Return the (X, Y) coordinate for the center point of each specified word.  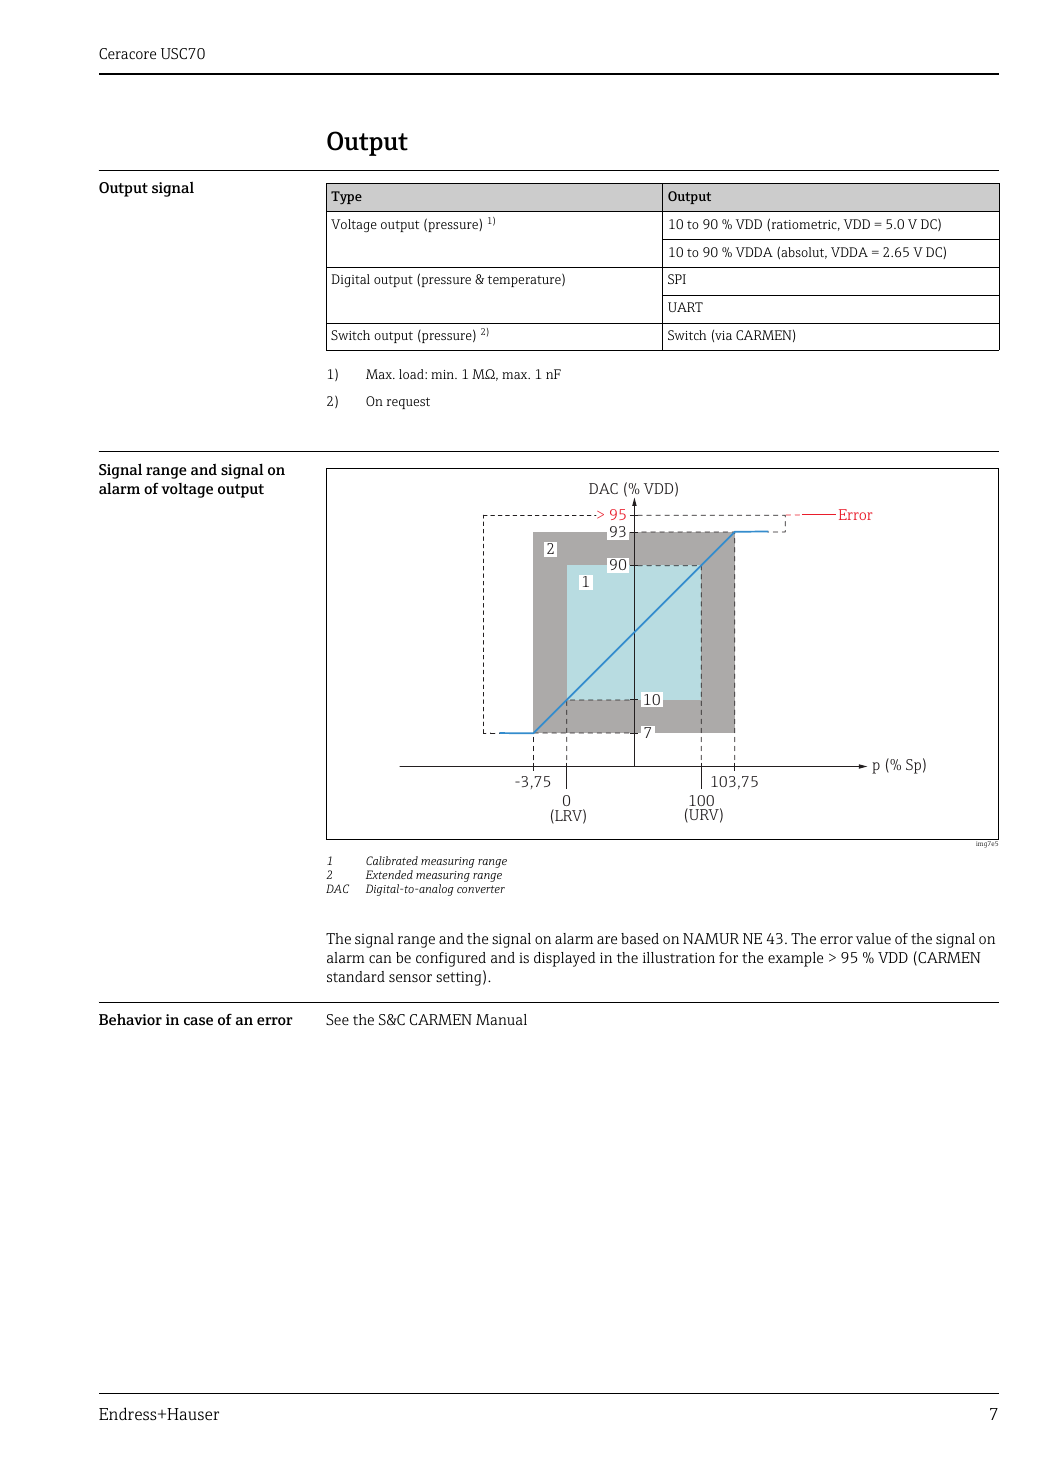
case (198, 1021)
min (443, 374)
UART (685, 307)
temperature (525, 280)
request (408, 403)
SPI (677, 279)
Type (346, 197)
